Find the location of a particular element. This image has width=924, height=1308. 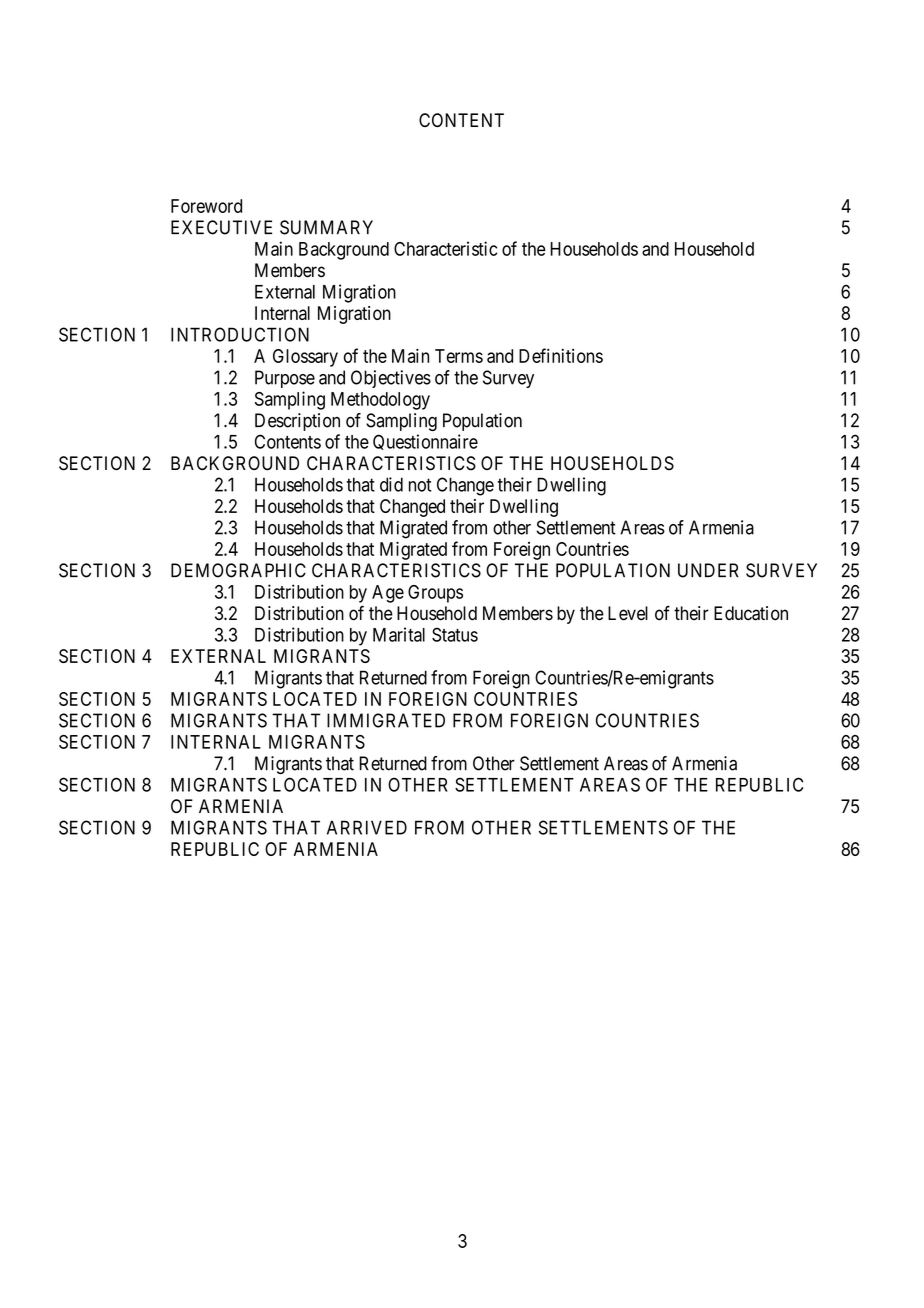

Definitions is located at coordinates (561, 355).
